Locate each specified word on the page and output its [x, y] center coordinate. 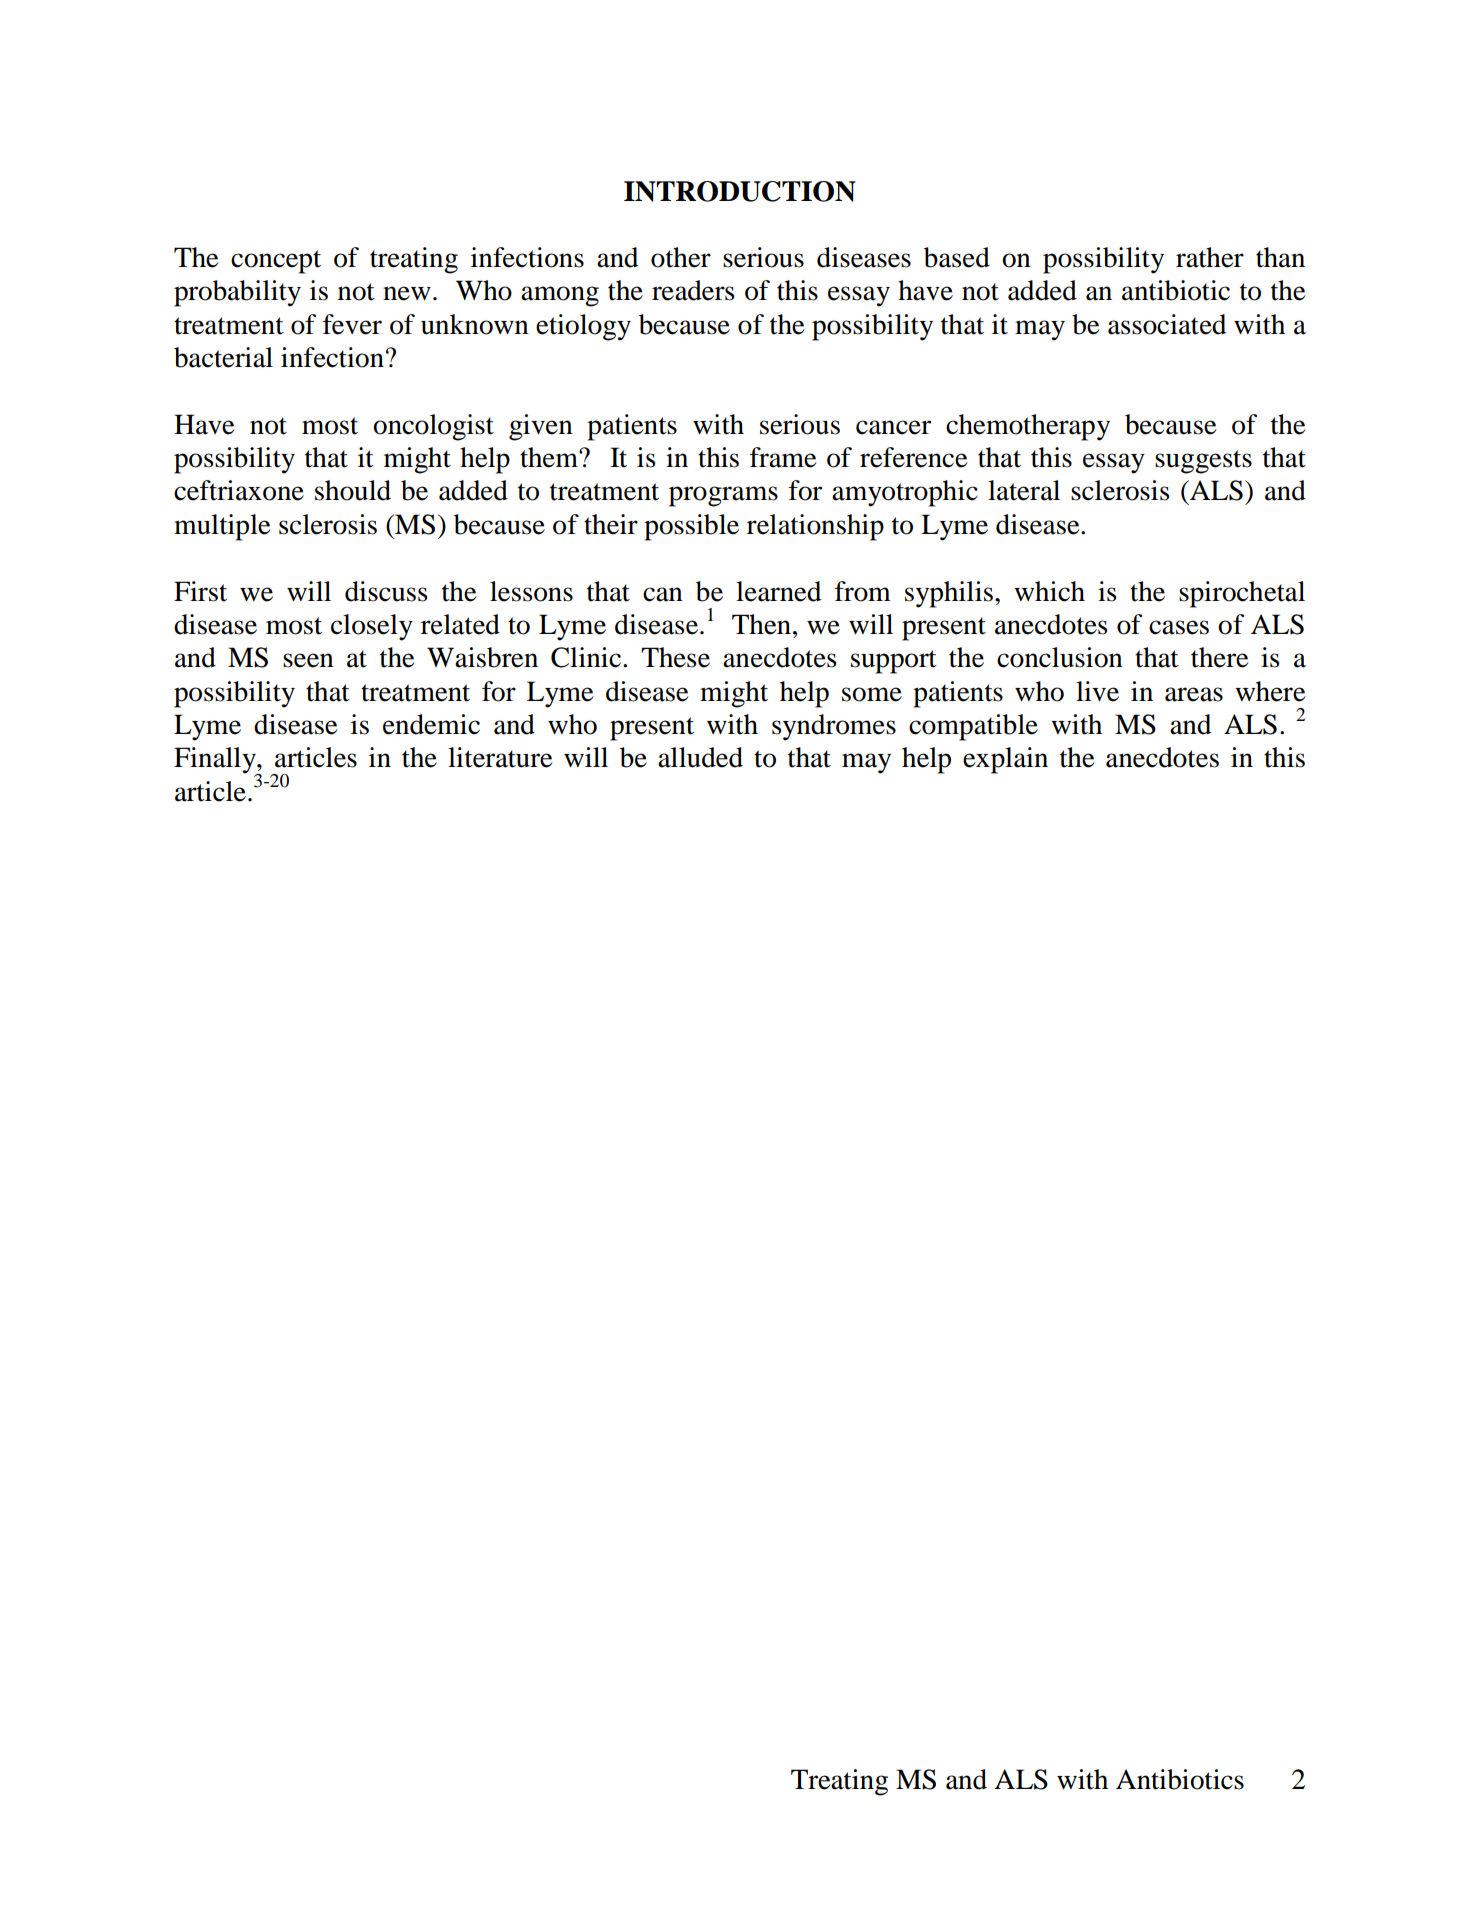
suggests [1203, 462]
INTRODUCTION [740, 191]
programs [723, 496]
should [353, 490]
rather [1210, 257]
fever [352, 324]
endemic [431, 724]
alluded [700, 757]
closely [372, 627]
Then [761, 624]
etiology [583, 327]
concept [276, 262]
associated [1167, 324]
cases [1179, 627]
